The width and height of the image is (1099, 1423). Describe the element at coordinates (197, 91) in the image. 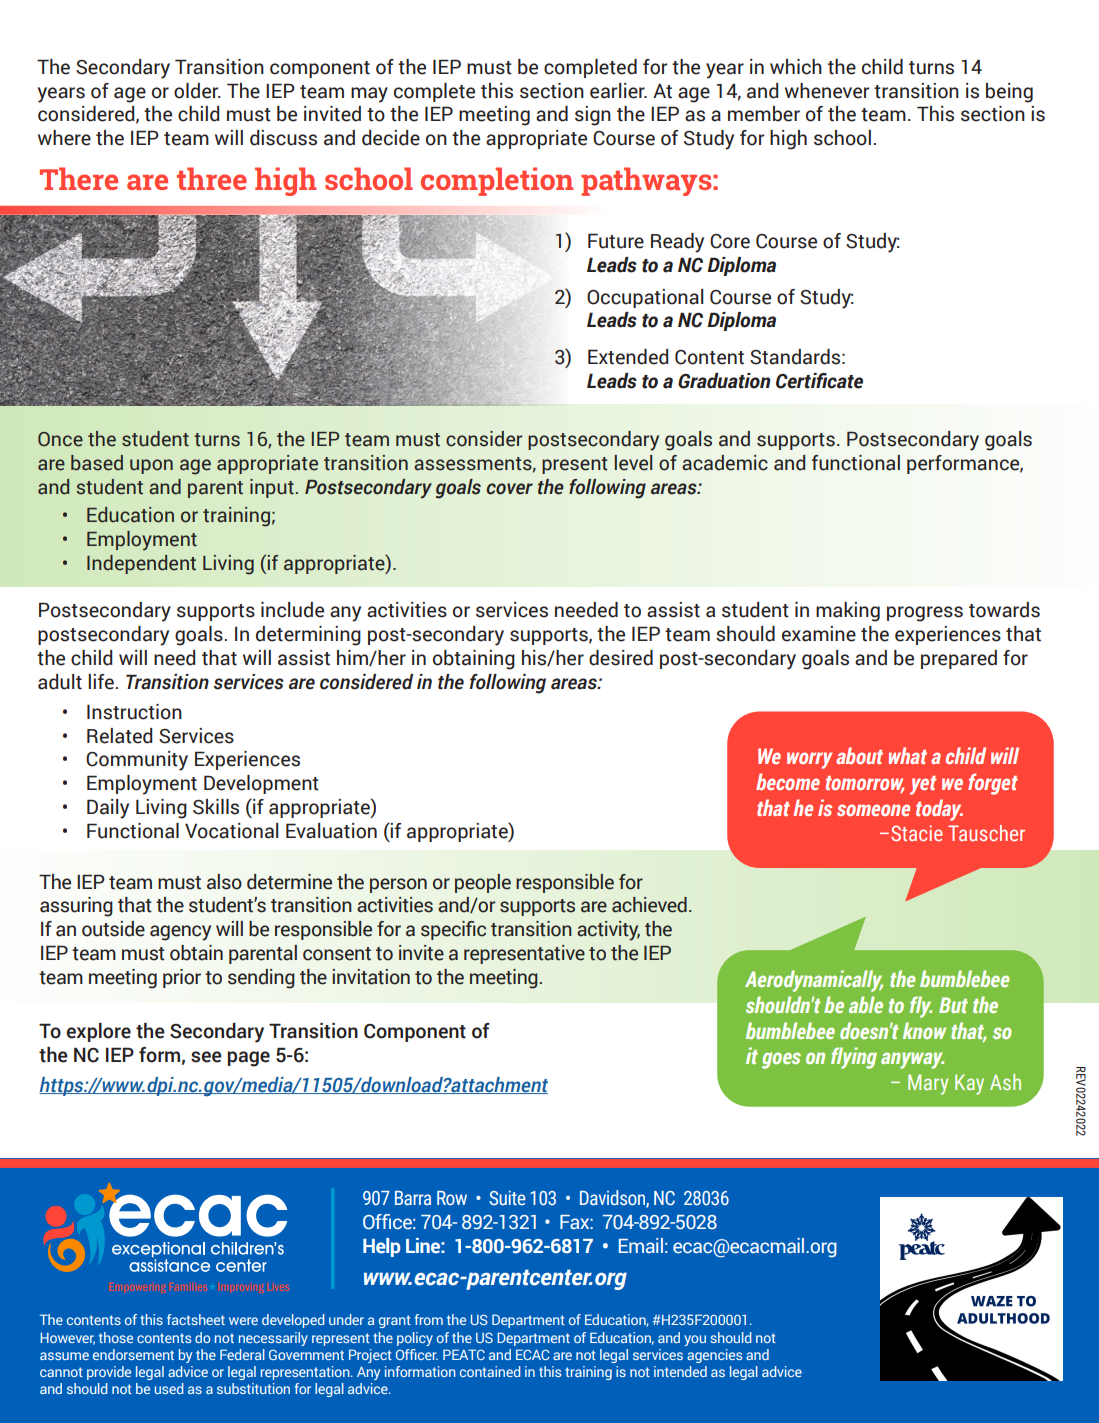

I see `older` at that location.
